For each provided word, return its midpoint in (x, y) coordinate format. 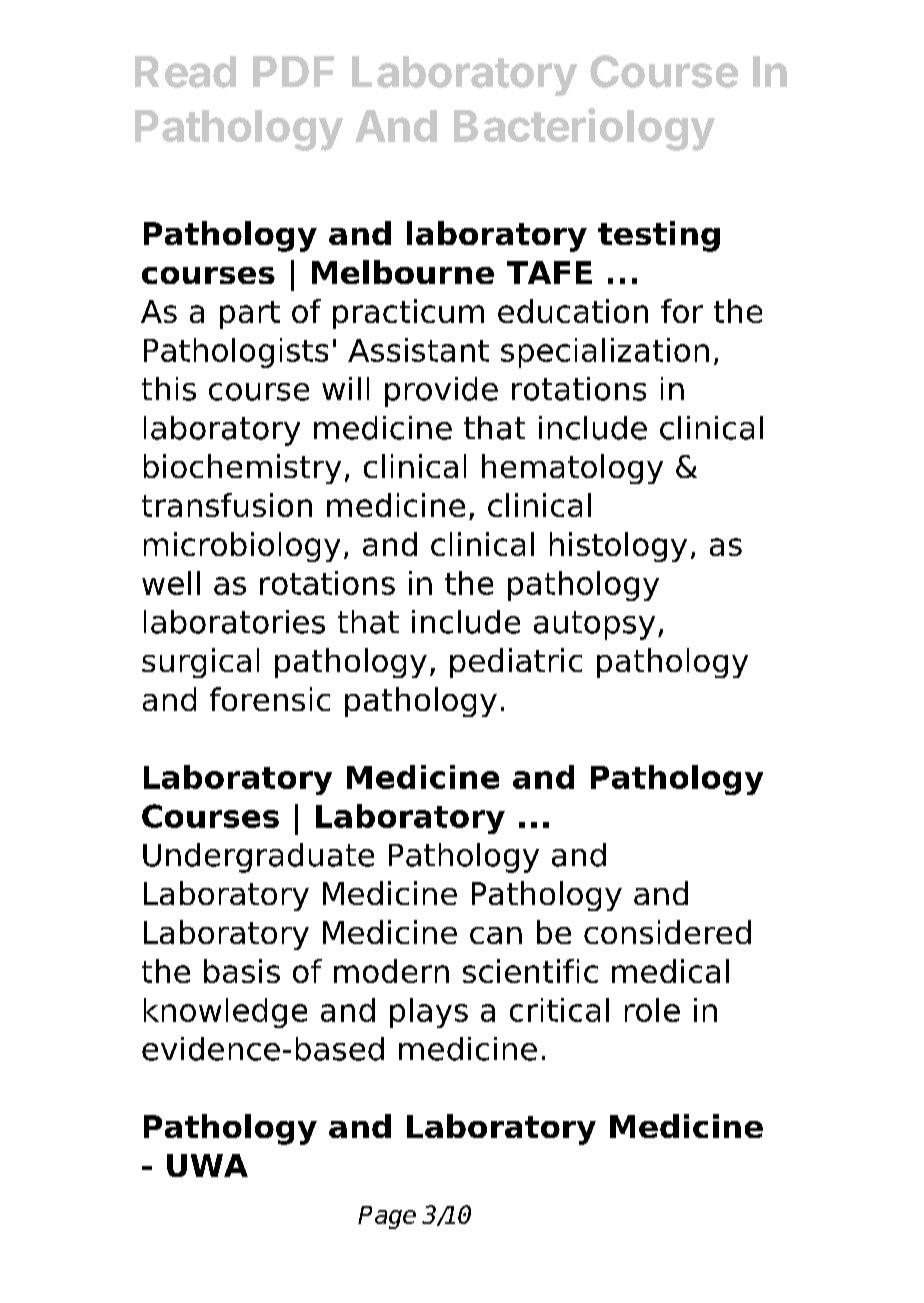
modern (391, 971)
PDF (293, 71)
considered (667, 932)
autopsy (594, 625)
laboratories (234, 622)
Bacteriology (584, 129)
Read (185, 72)
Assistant (418, 350)
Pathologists (236, 353)
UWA (207, 1165)
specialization (605, 353)
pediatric (516, 663)
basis (242, 971)
